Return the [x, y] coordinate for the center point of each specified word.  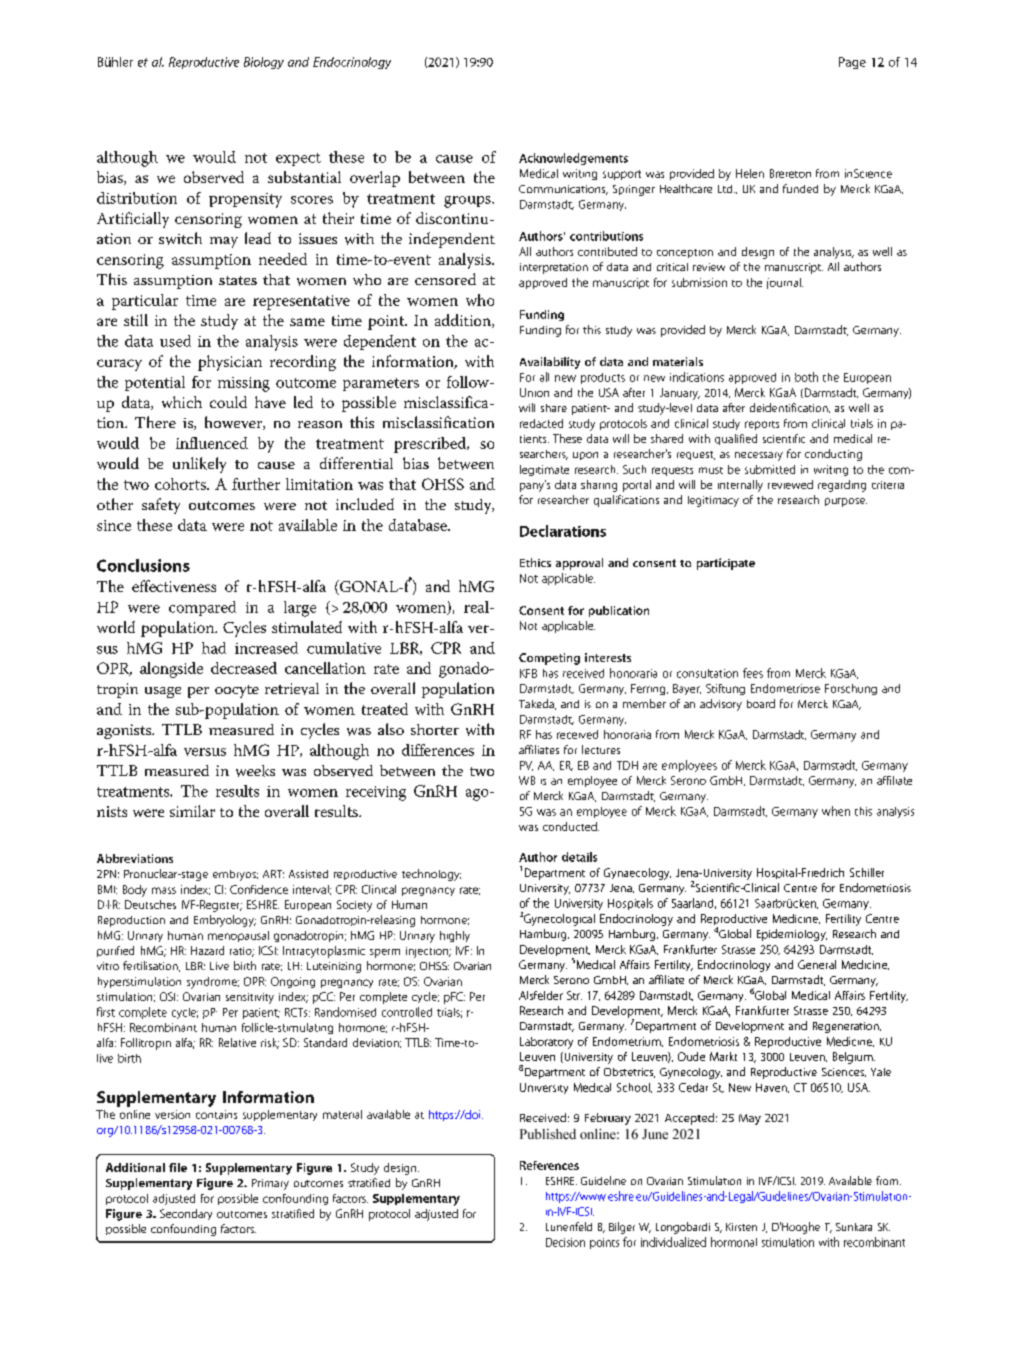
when [836, 811]
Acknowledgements [573, 159]
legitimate [544, 470]
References [549, 1165]
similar [192, 811]
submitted [770, 469]
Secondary [186, 1214]
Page [852, 63]
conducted [571, 826]
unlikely [199, 465]
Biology [264, 63]
